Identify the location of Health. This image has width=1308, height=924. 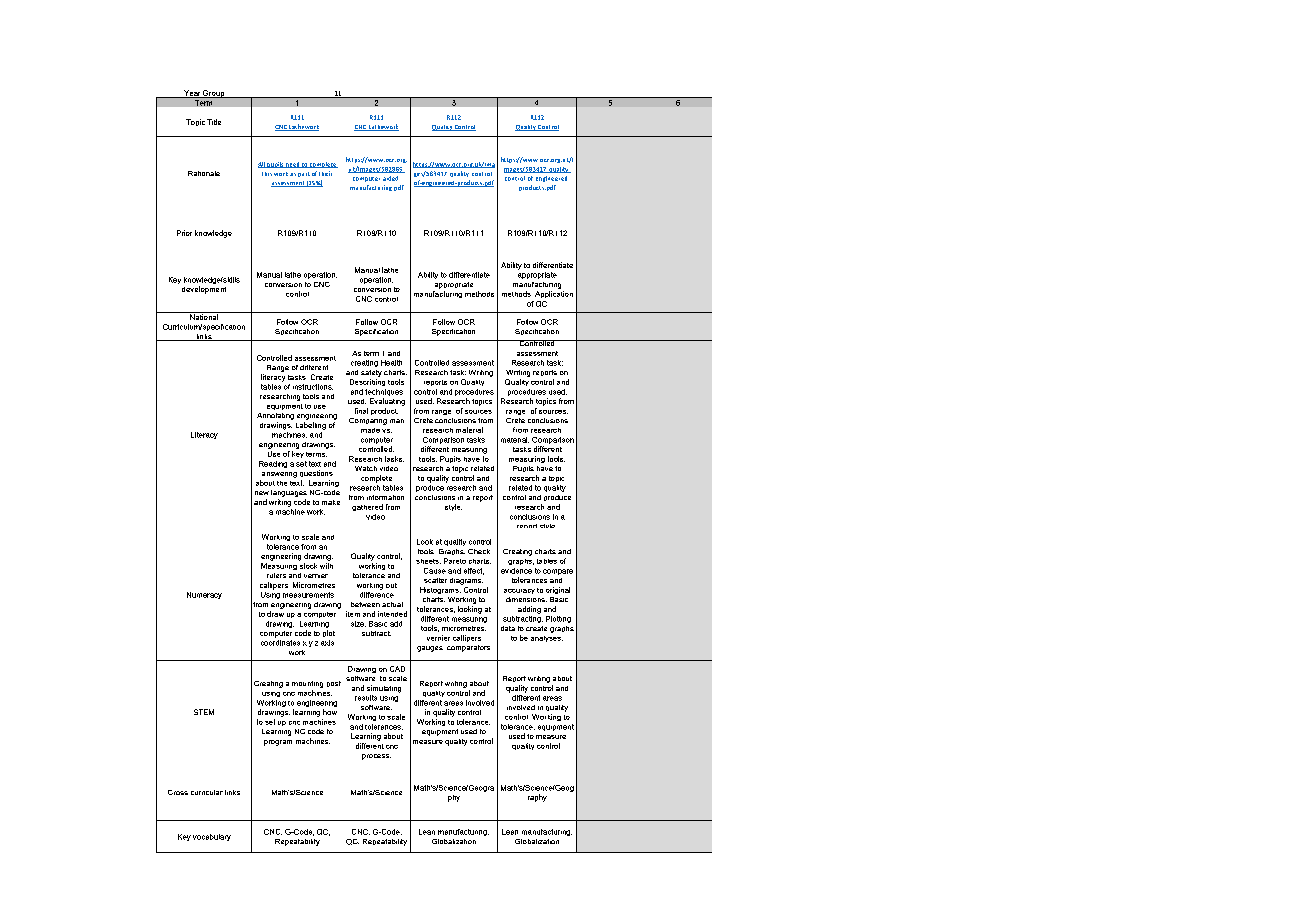
(391, 363).
